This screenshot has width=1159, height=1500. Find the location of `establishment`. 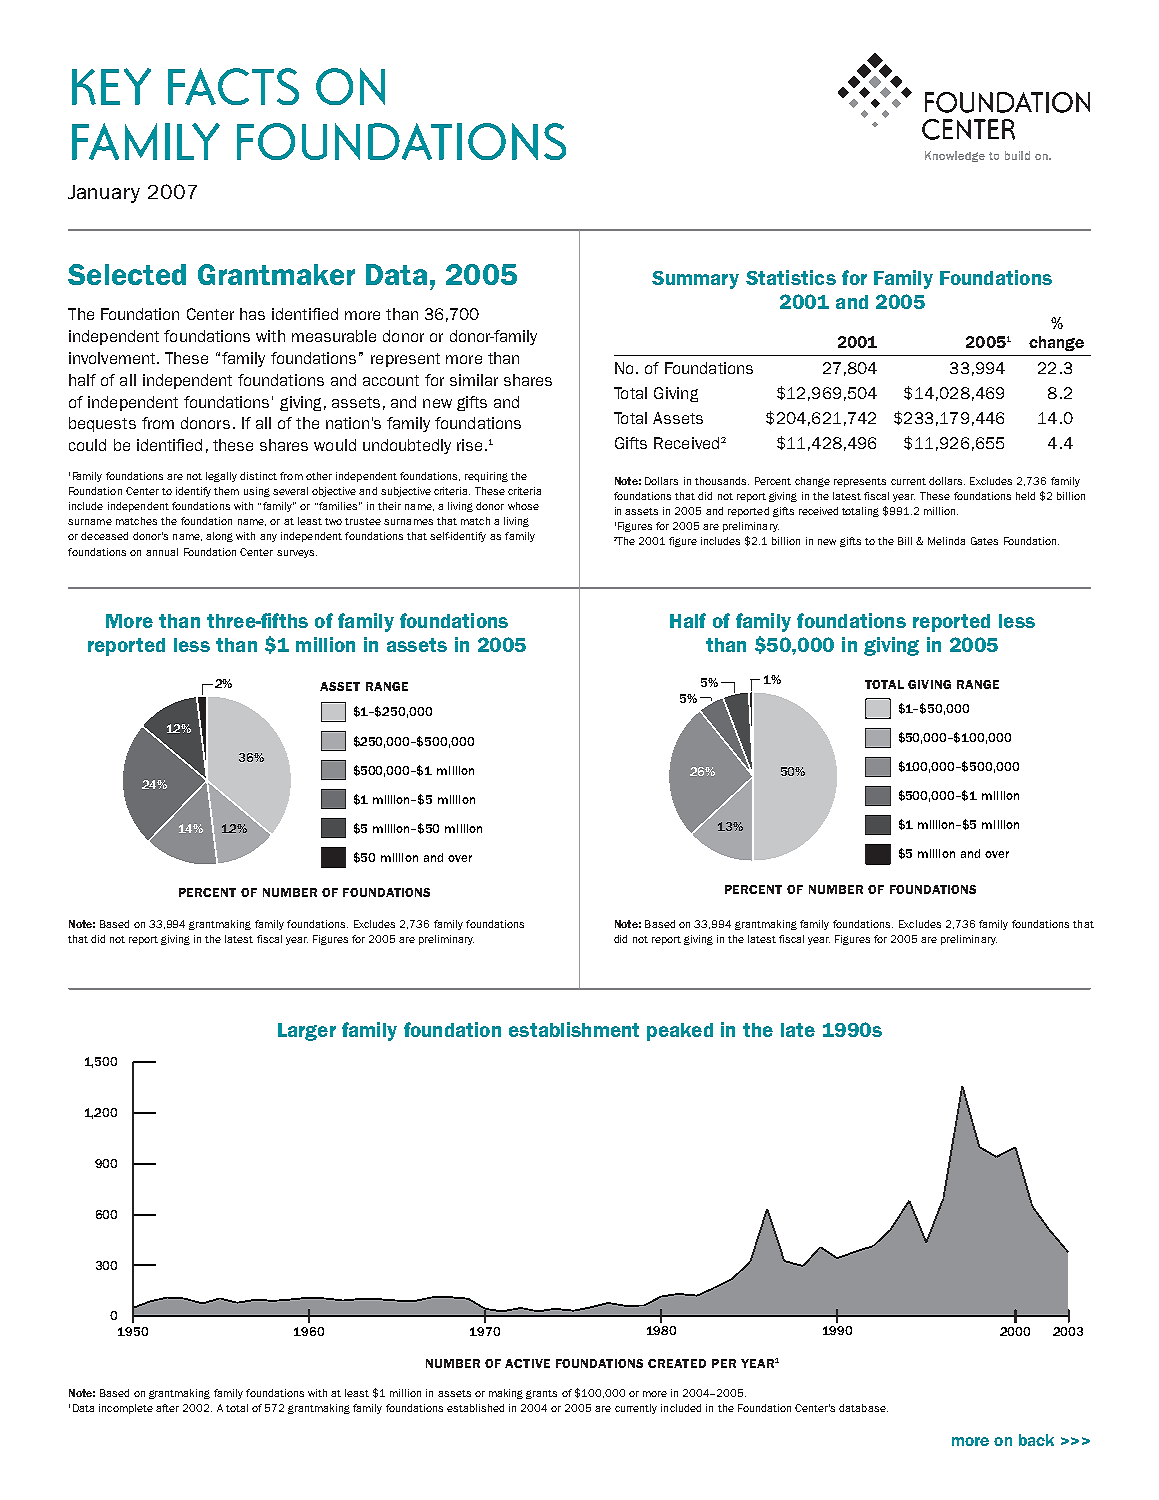

establishment is located at coordinates (574, 1029).
